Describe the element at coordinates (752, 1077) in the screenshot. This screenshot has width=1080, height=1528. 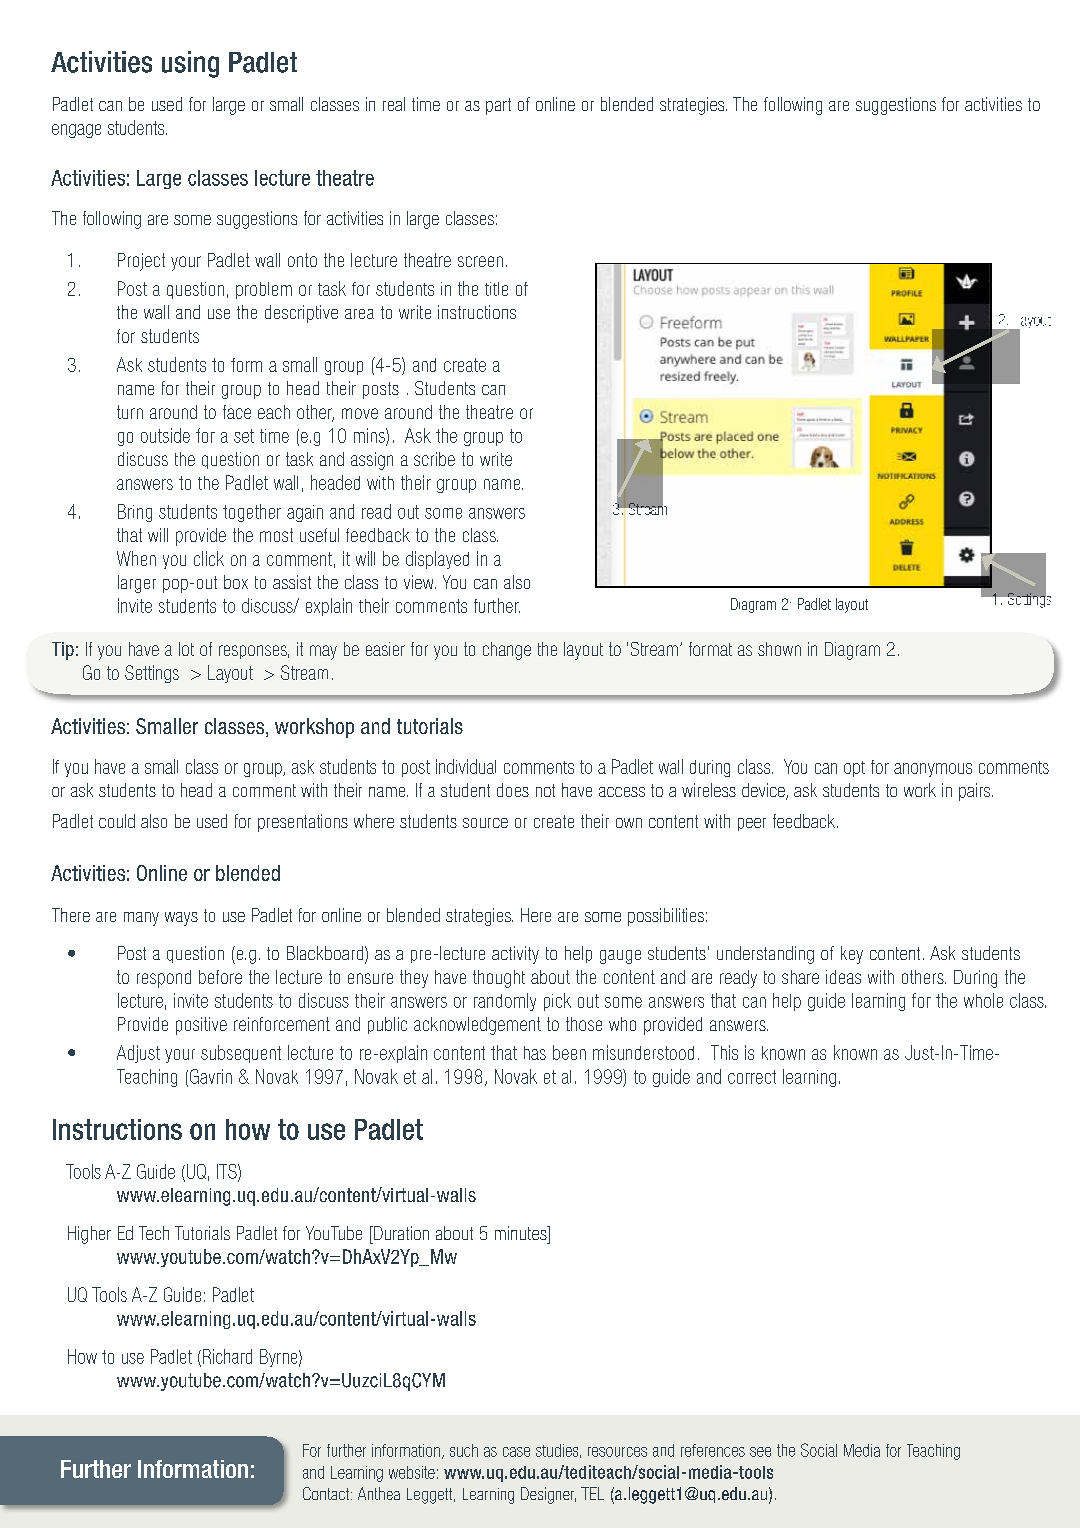
I see `correct` at that location.
